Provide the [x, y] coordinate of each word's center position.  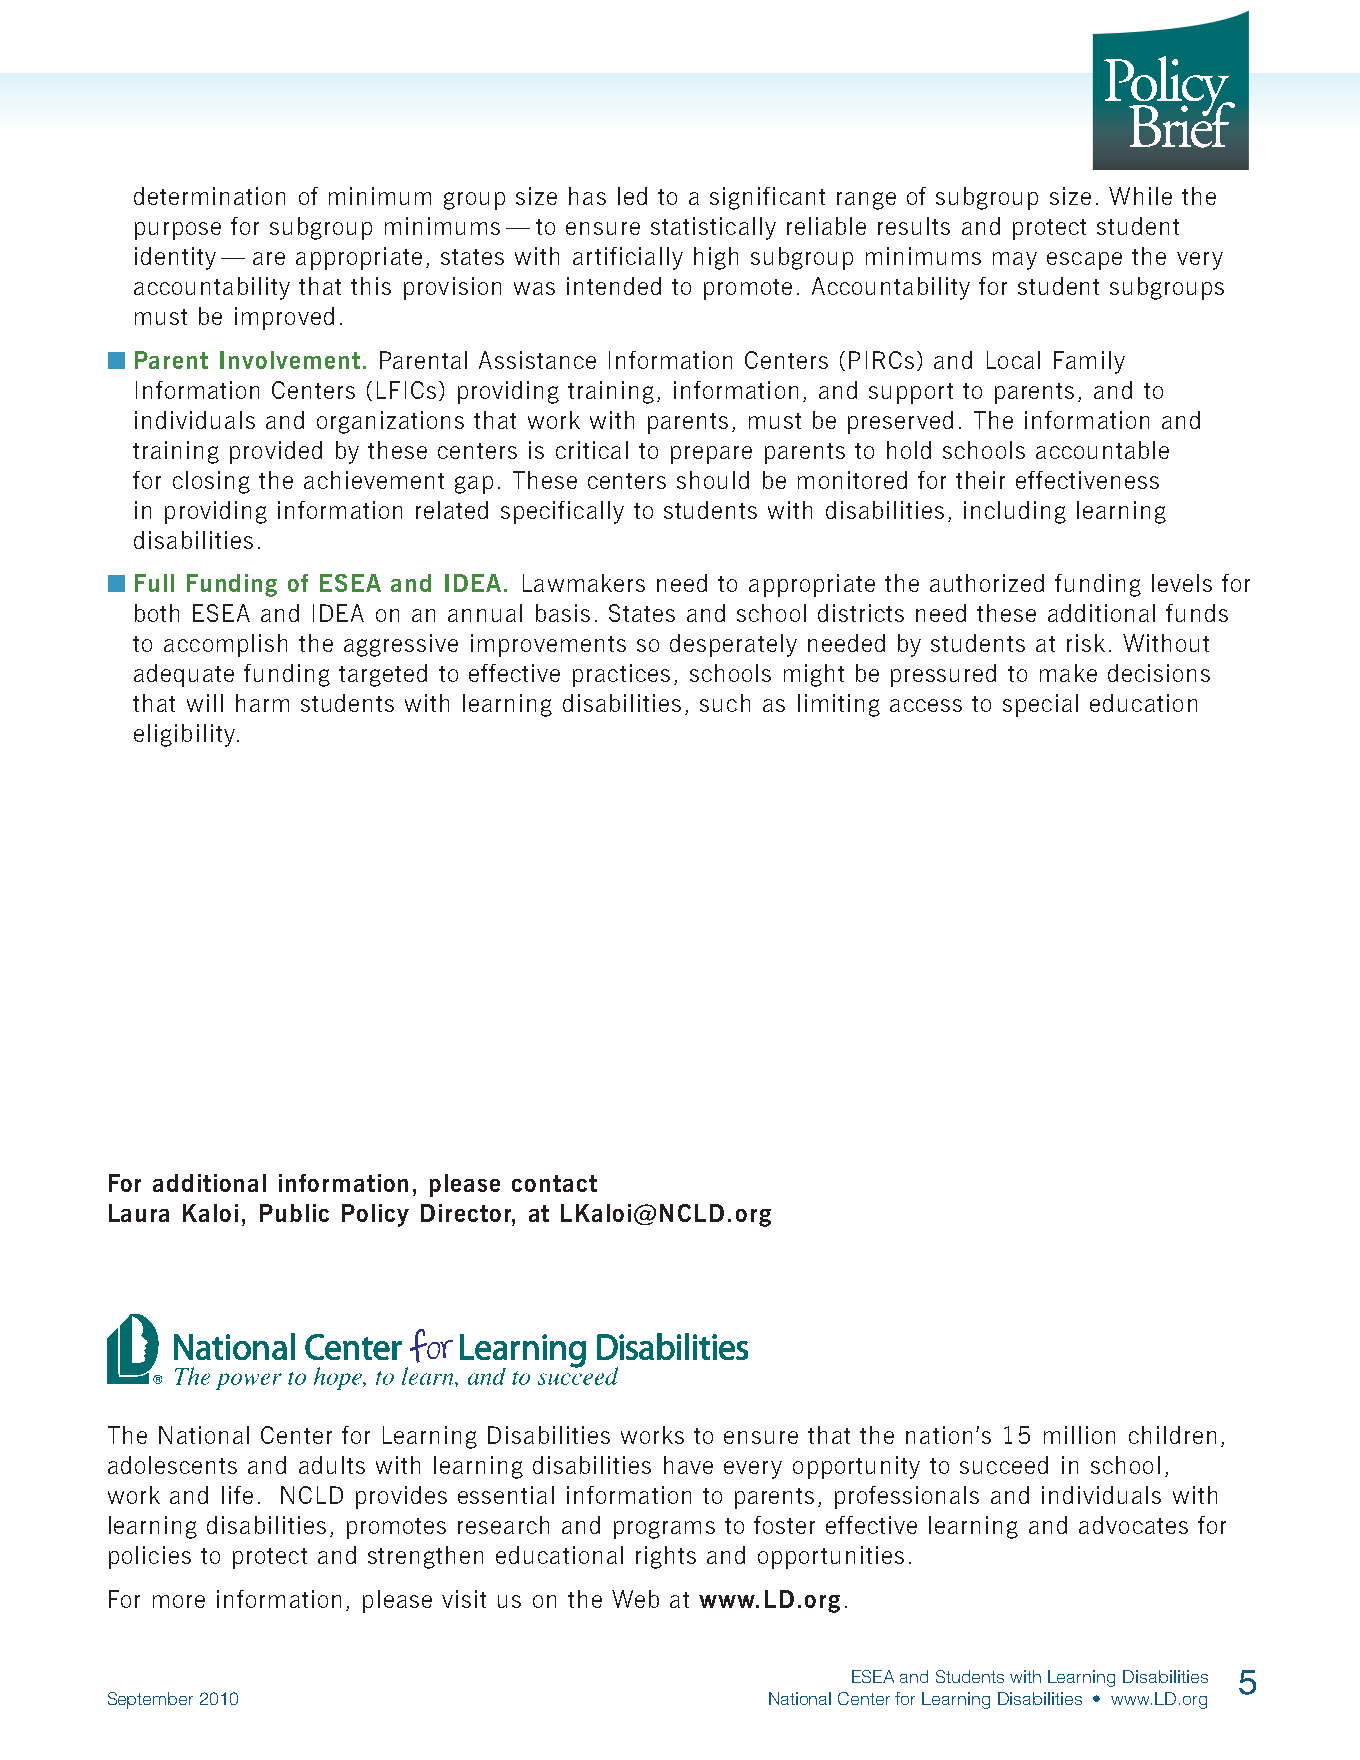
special [1040, 705]
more [179, 1601]
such [725, 703]
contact [554, 1183]
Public [294, 1213]
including [1015, 512]
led [632, 196]
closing [211, 482]
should [713, 480]
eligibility [184, 735]
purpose [178, 231]
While [1140, 196]
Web [635, 1599]
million [1079, 1435]
